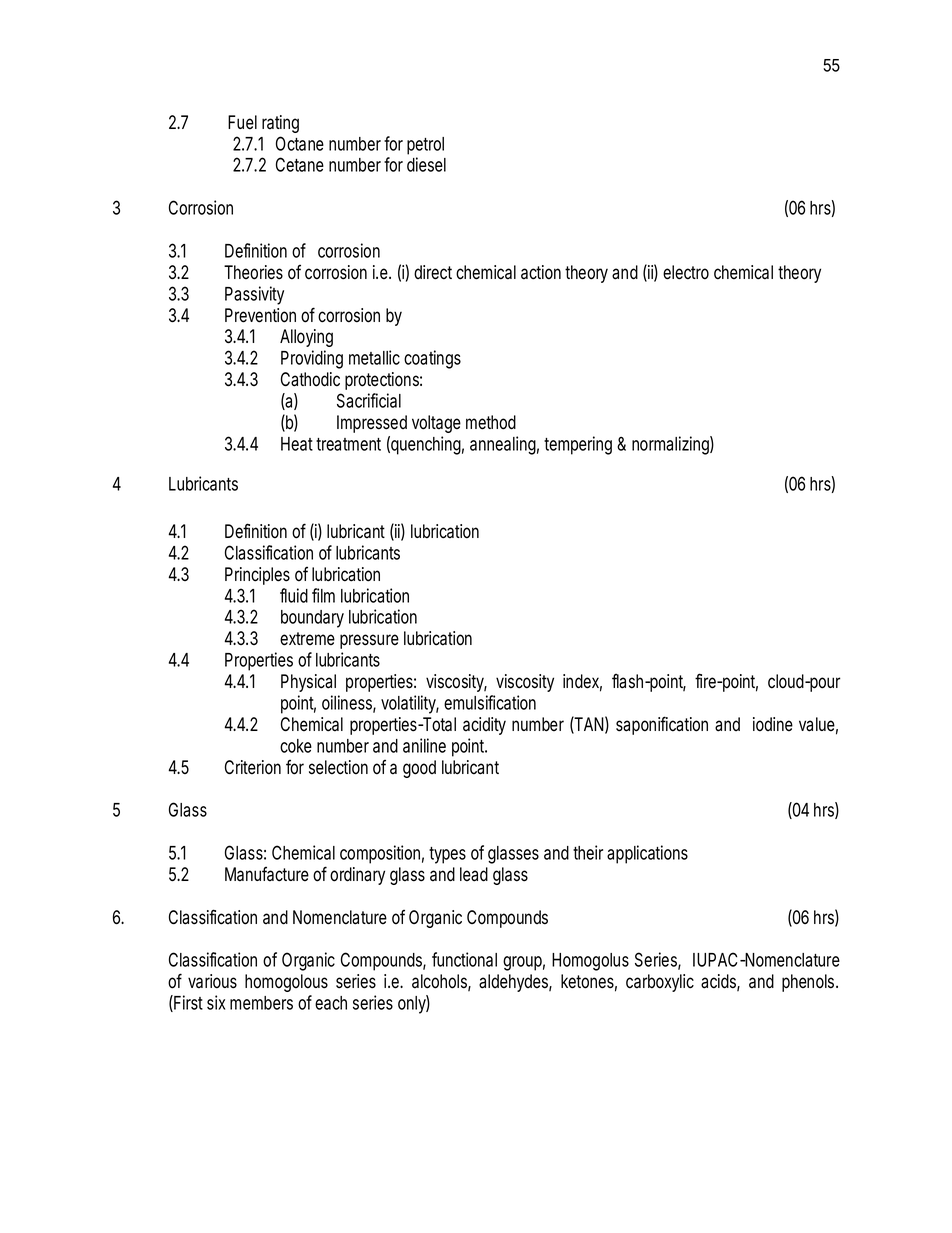 This screenshot has height=1233, width=952. What do you see at coordinates (425, 146) in the screenshot?
I see `petrol` at bounding box center [425, 146].
